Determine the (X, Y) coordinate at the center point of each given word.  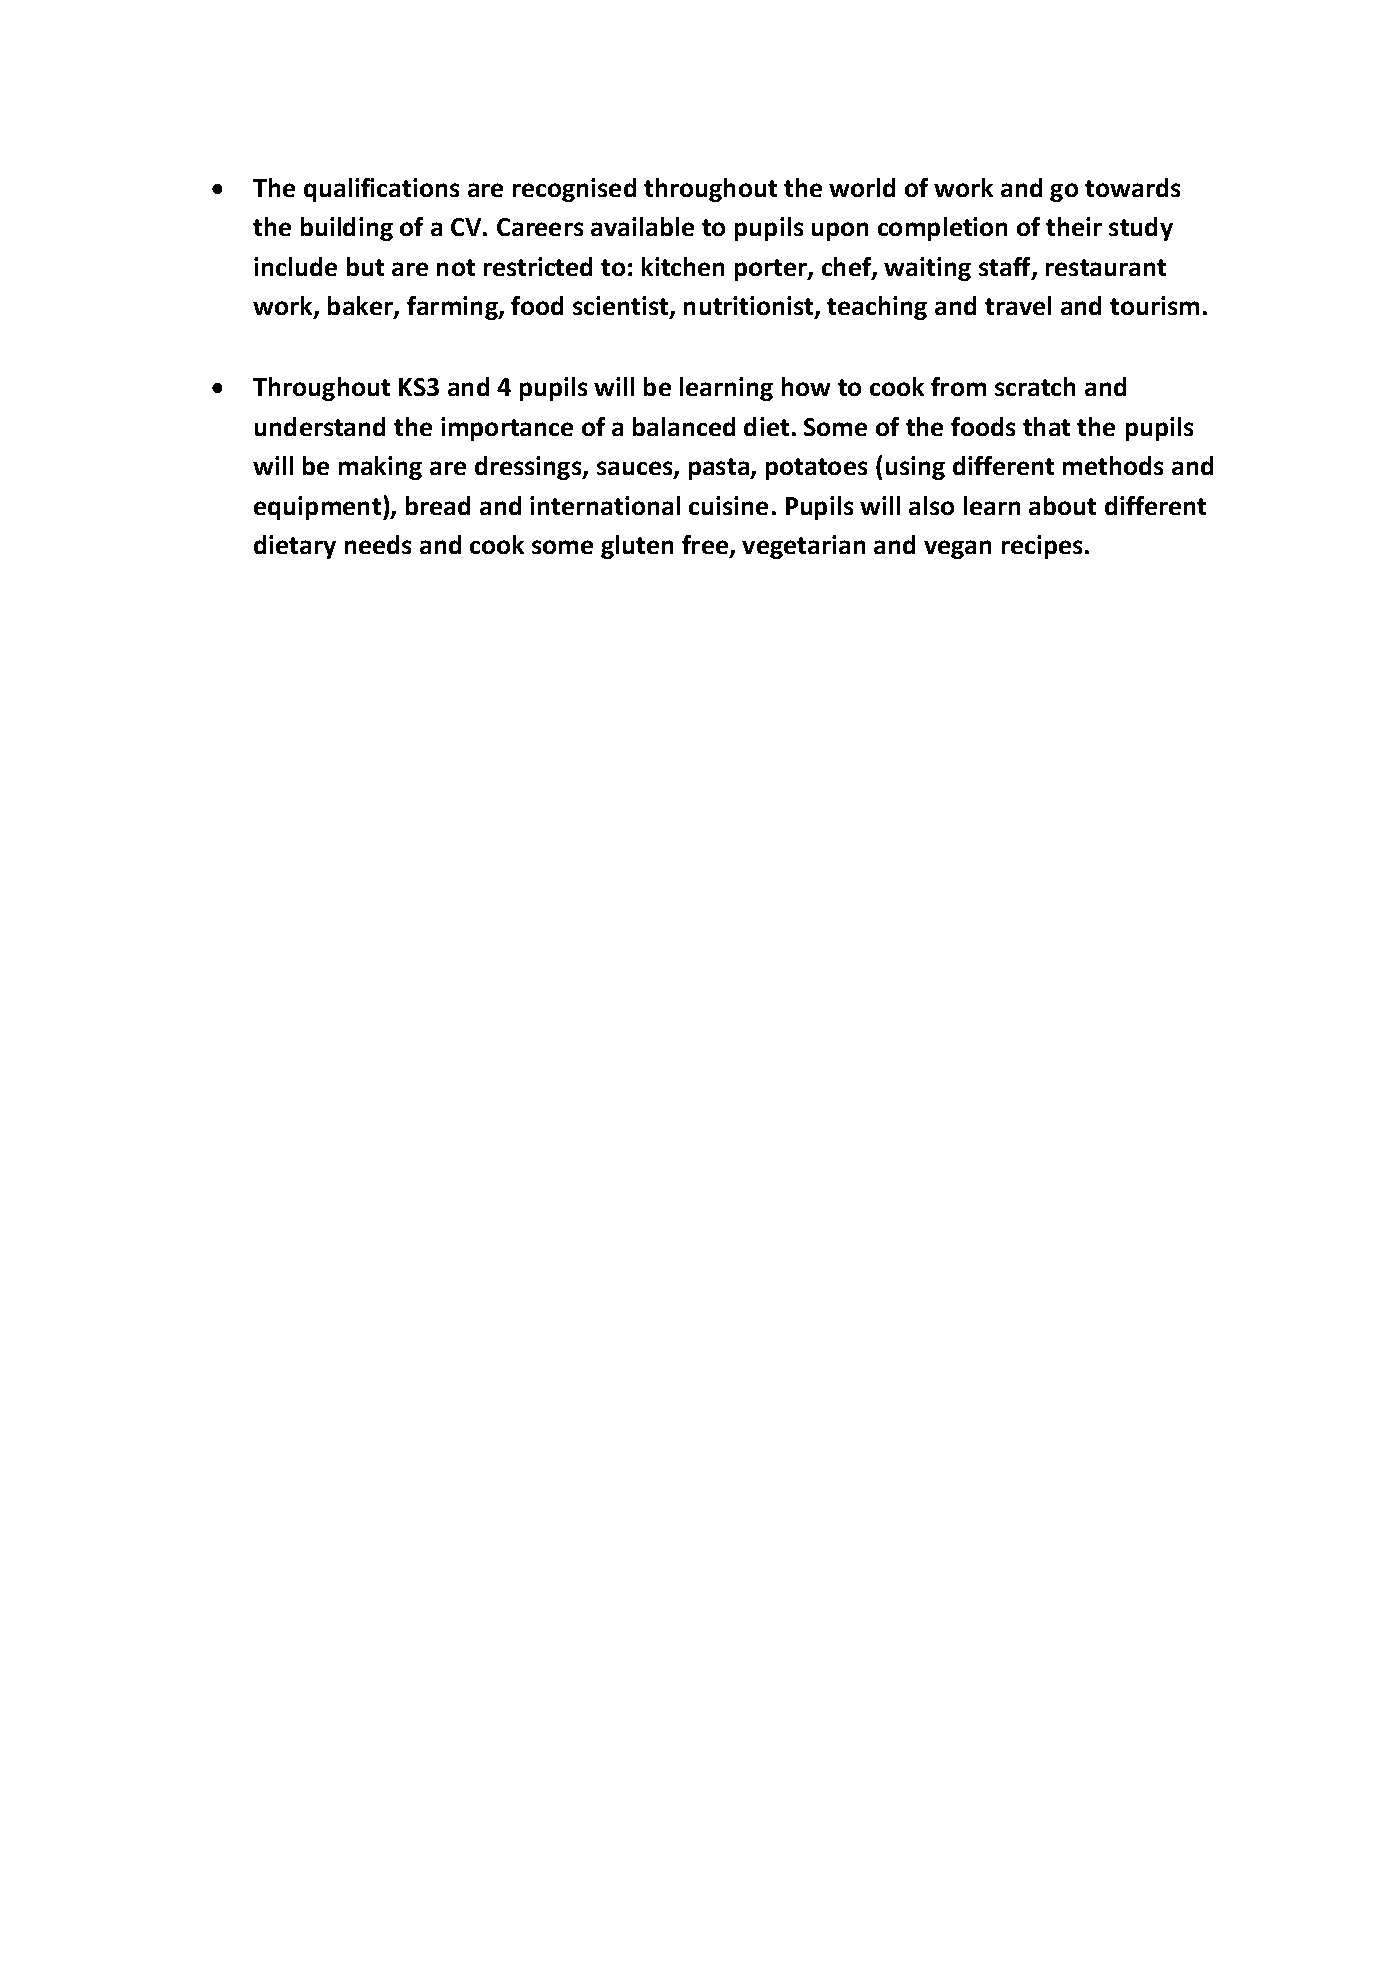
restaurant (1106, 267)
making (380, 468)
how (806, 386)
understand (320, 426)
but (365, 266)
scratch (1035, 386)
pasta (720, 469)
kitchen (683, 266)
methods (1113, 465)
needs (378, 544)
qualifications (381, 190)
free (706, 546)
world (862, 187)
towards (1132, 187)
